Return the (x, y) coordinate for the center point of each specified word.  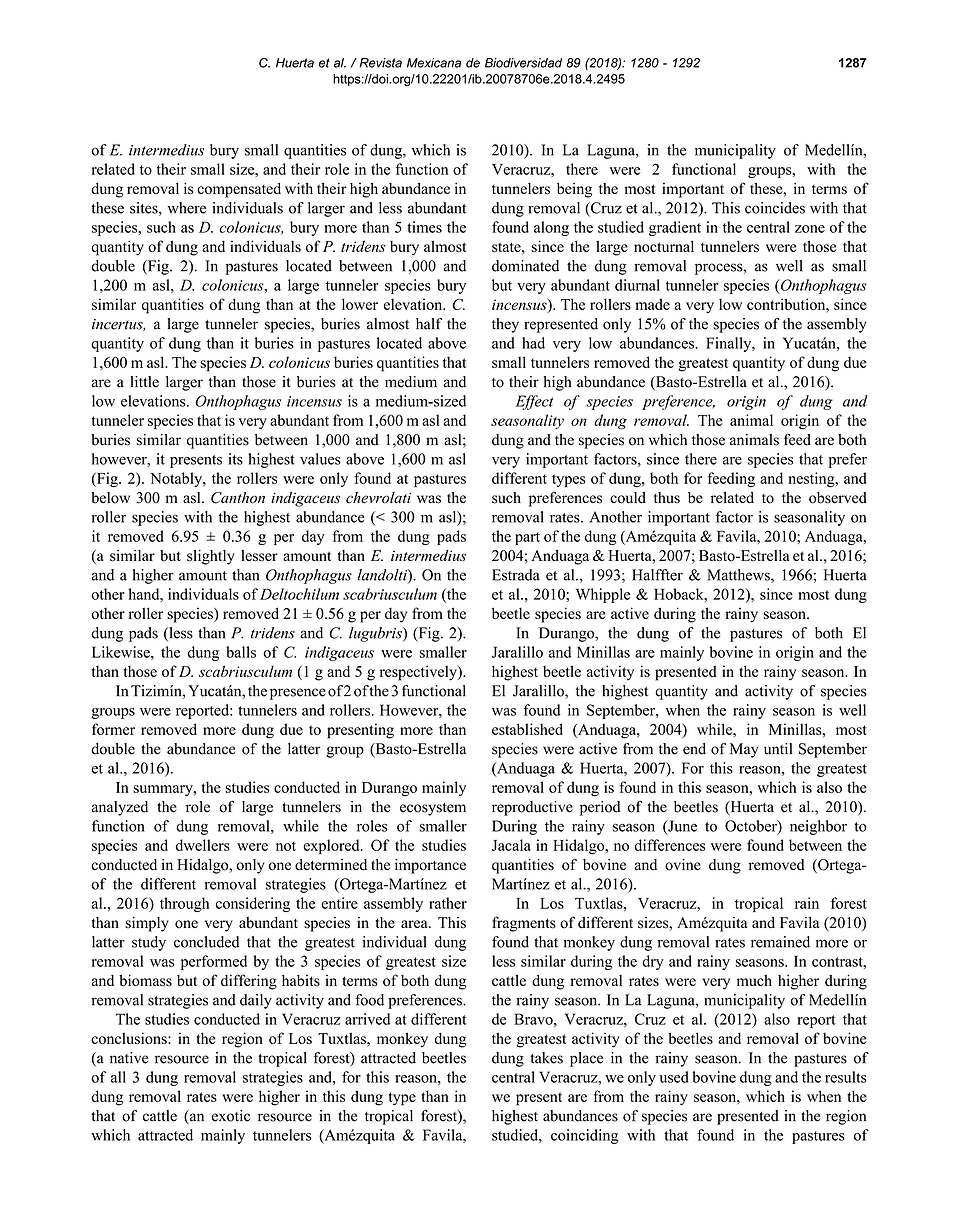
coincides (775, 208)
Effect (535, 402)
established (527, 729)
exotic (231, 1116)
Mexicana (434, 63)
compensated (239, 190)
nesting (813, 479)
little (144, 382)
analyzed (119, 808)
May (744, 750)
